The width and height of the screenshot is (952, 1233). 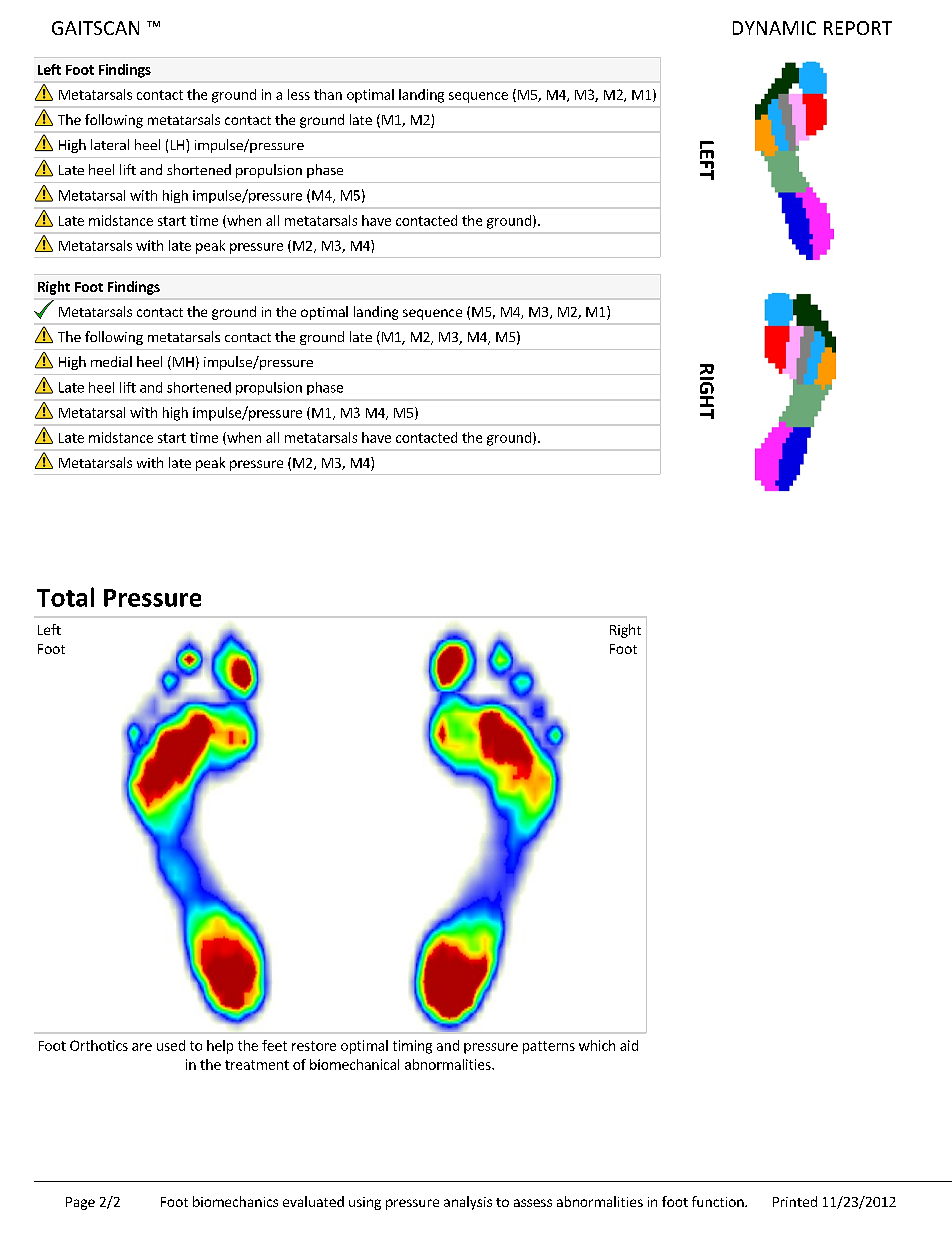 What do you see at coordinates (299, 94) in the screenshot?
I see `less` at bounding box center [299, 94].
